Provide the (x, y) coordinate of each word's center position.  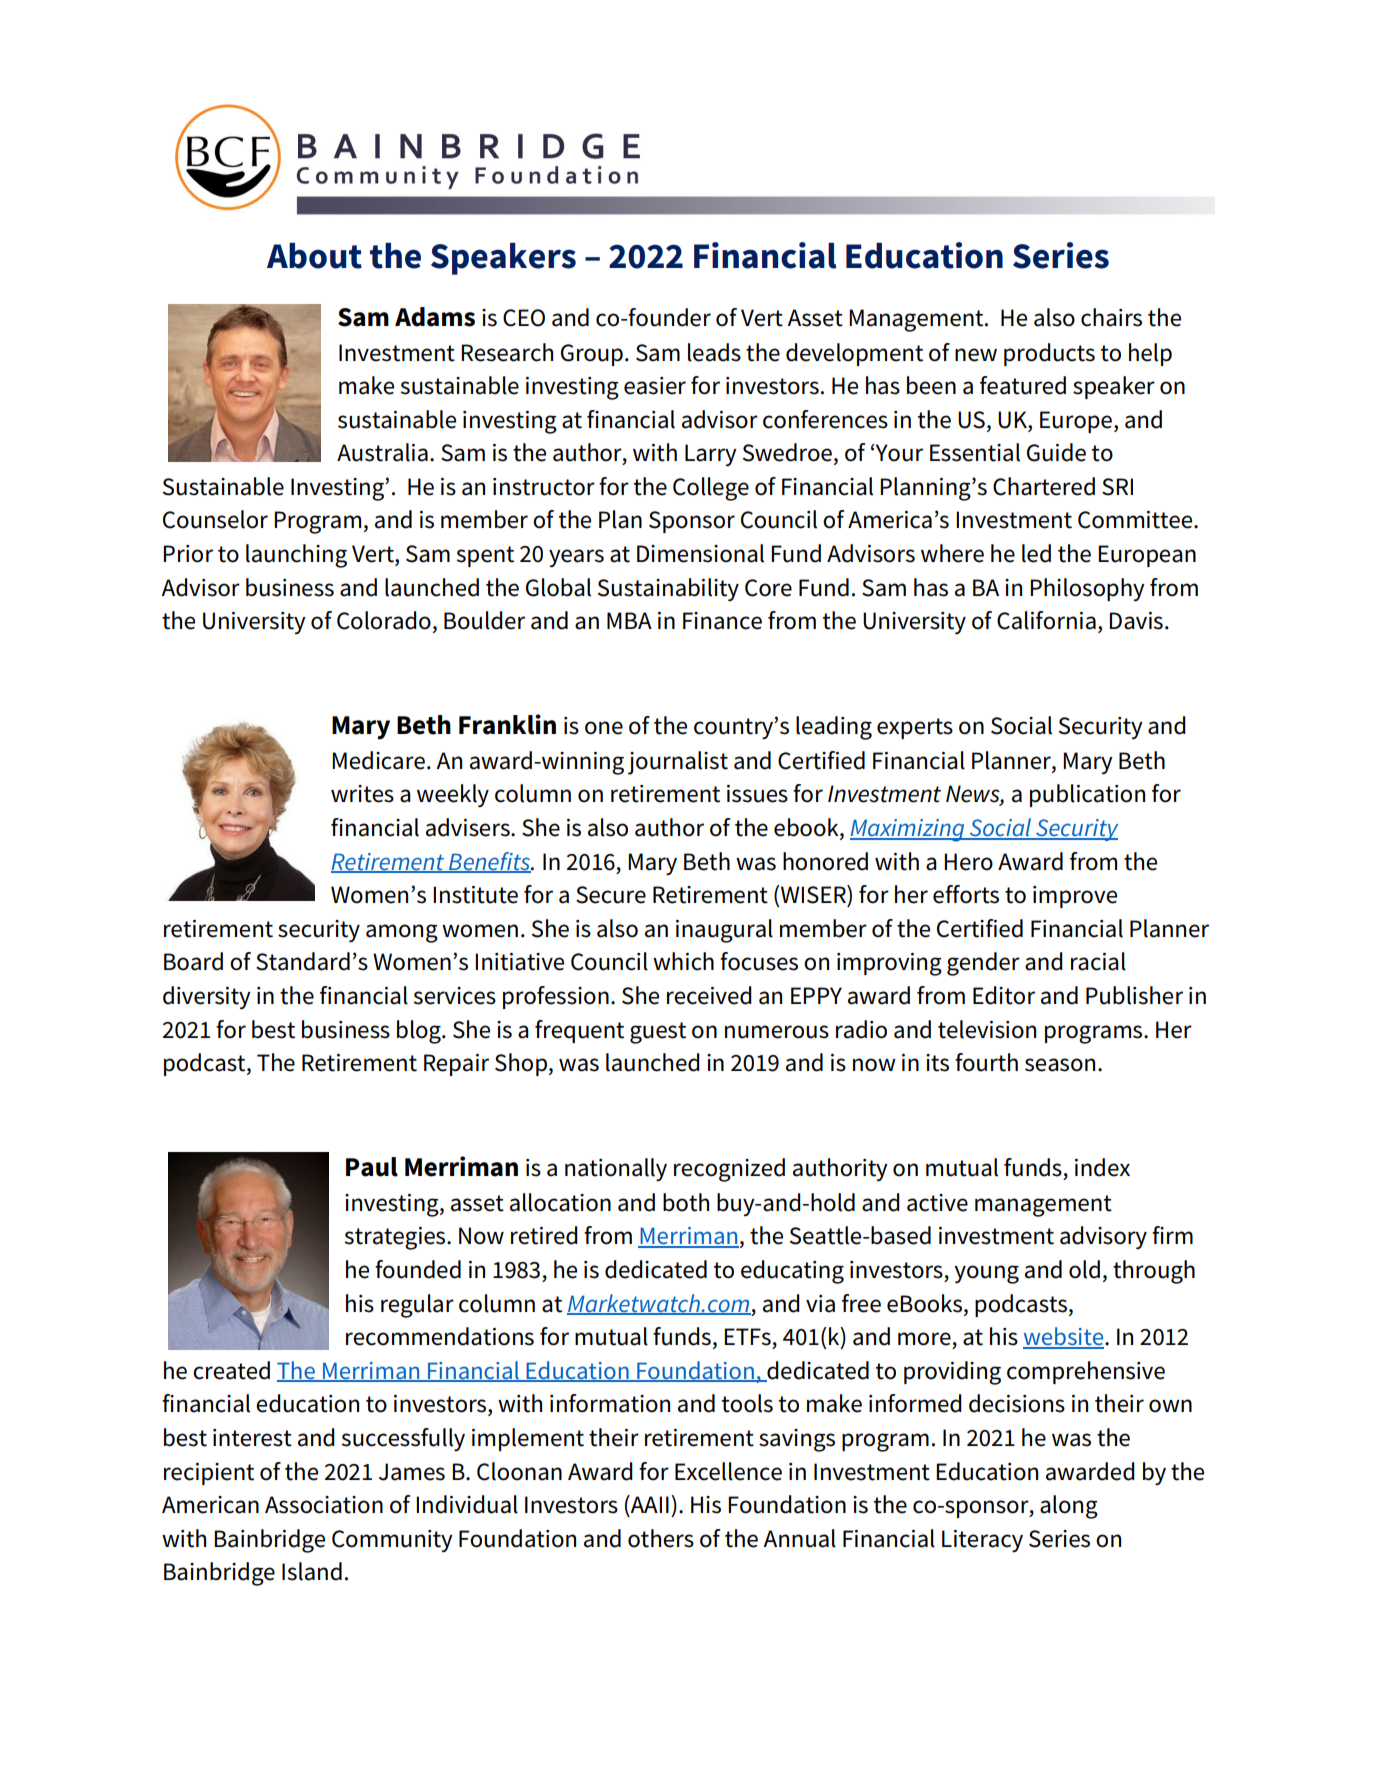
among (402, 933)
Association (324, 1505)
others (661, 1538)
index (1102, 1167)
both (686, 1202)
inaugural (724, 931)
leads (714, 352)
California (1046, 620)
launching (296, 556)
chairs (1111, 317)
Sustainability (668, 589)
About (314, 256)
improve (1075, 897)
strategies (396, 1238)
